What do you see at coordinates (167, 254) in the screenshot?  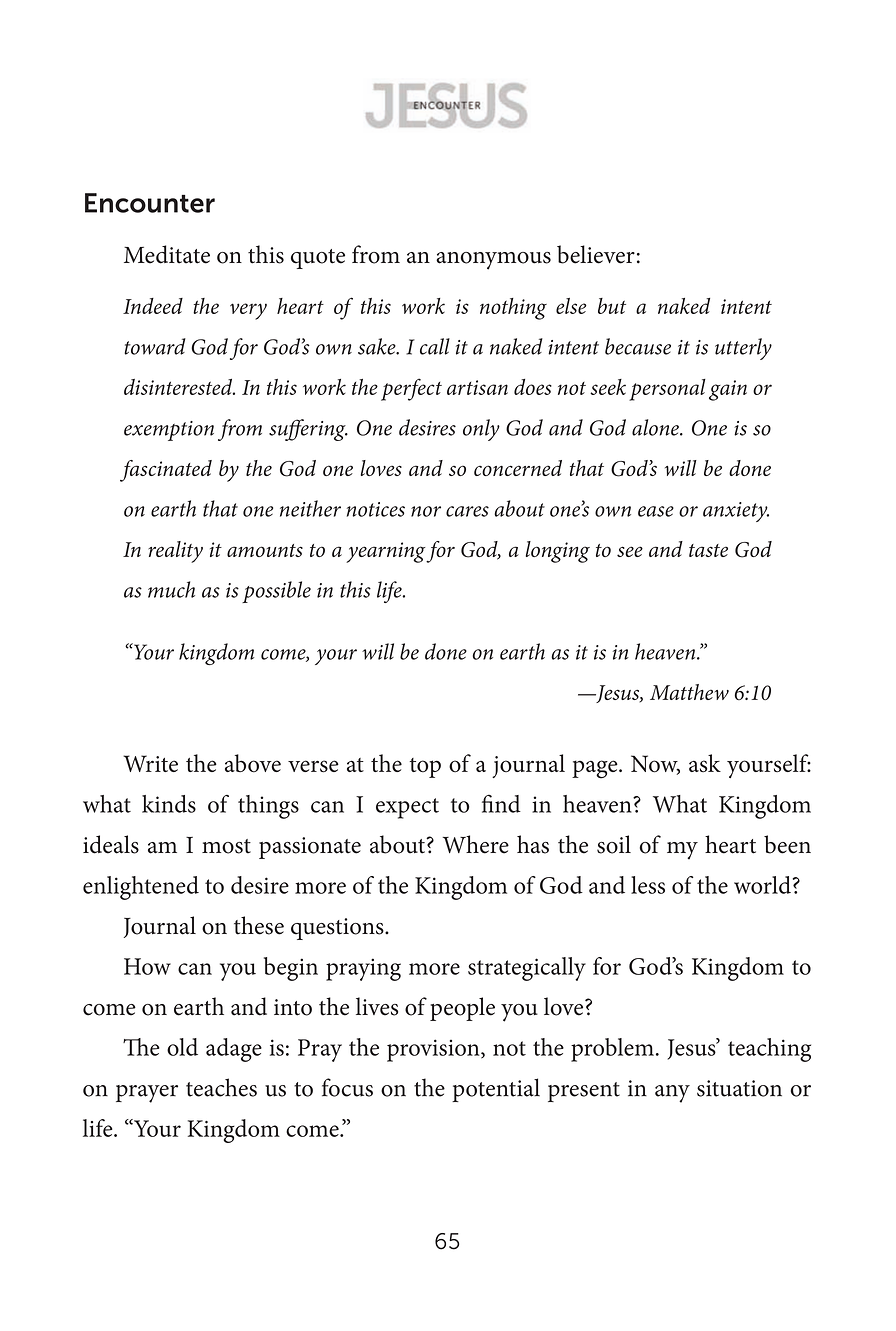 I see `Meditate` at bounding box center [167, 254].
